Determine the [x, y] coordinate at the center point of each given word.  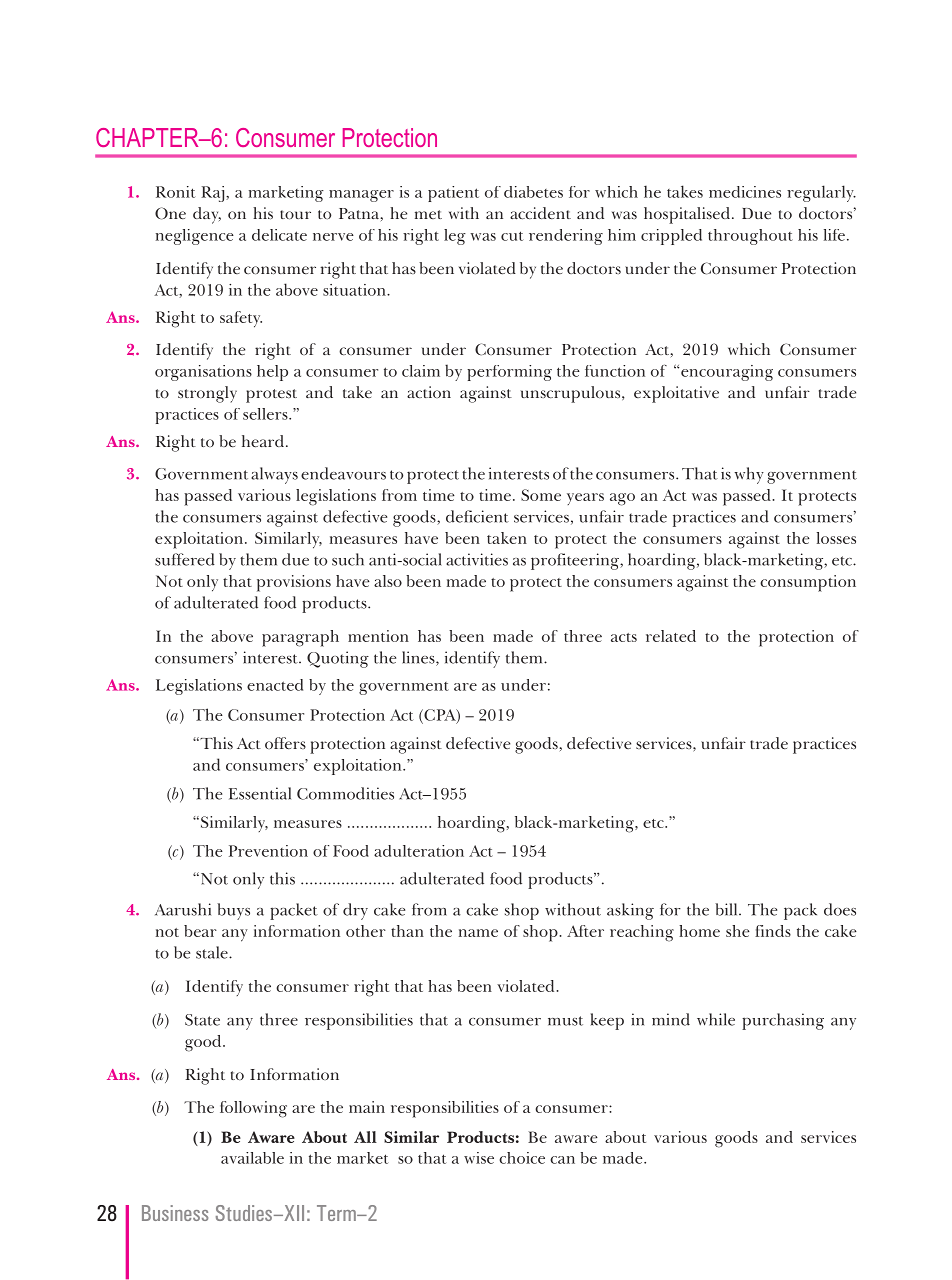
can [562, 1160]
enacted [275, 685]
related [671, 636]
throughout [750, 237]
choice [522, 1158]
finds [773, 931]
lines [419, 658]
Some [541, 495]
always [274, 475]
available [252, 1158]
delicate [279, 235]
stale [213, 952]
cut [512, 236]
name [478, 933]
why [749, 475]
